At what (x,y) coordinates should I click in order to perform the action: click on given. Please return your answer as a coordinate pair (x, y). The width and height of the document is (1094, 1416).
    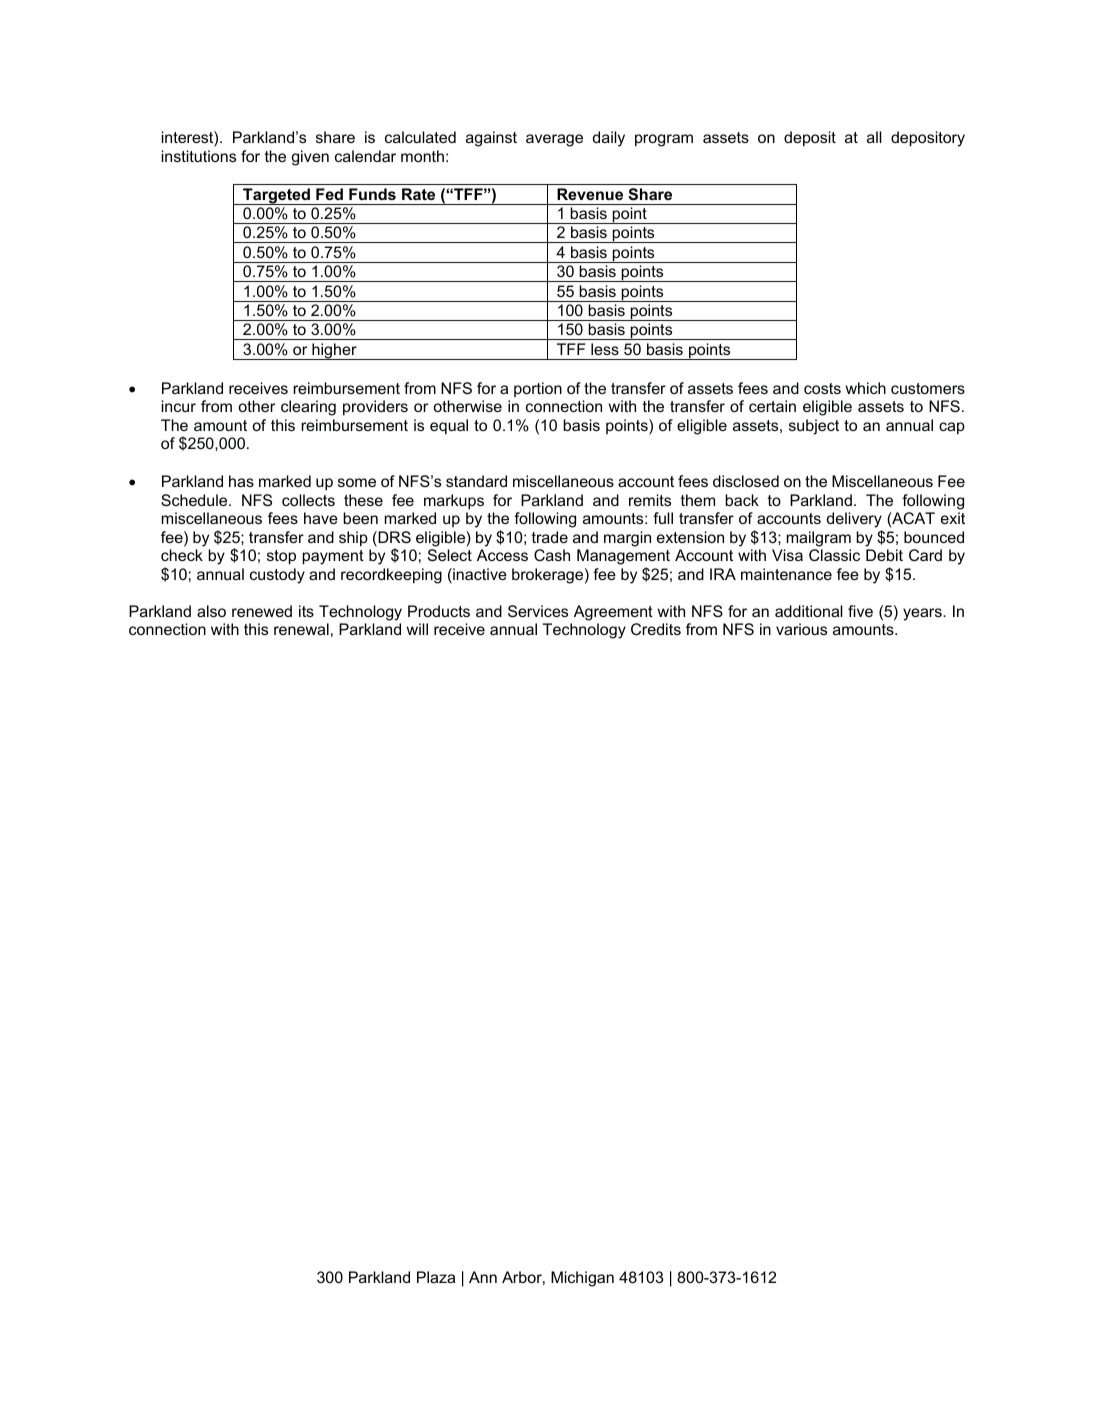
    Looking at the image, I should click on (310, 158).
